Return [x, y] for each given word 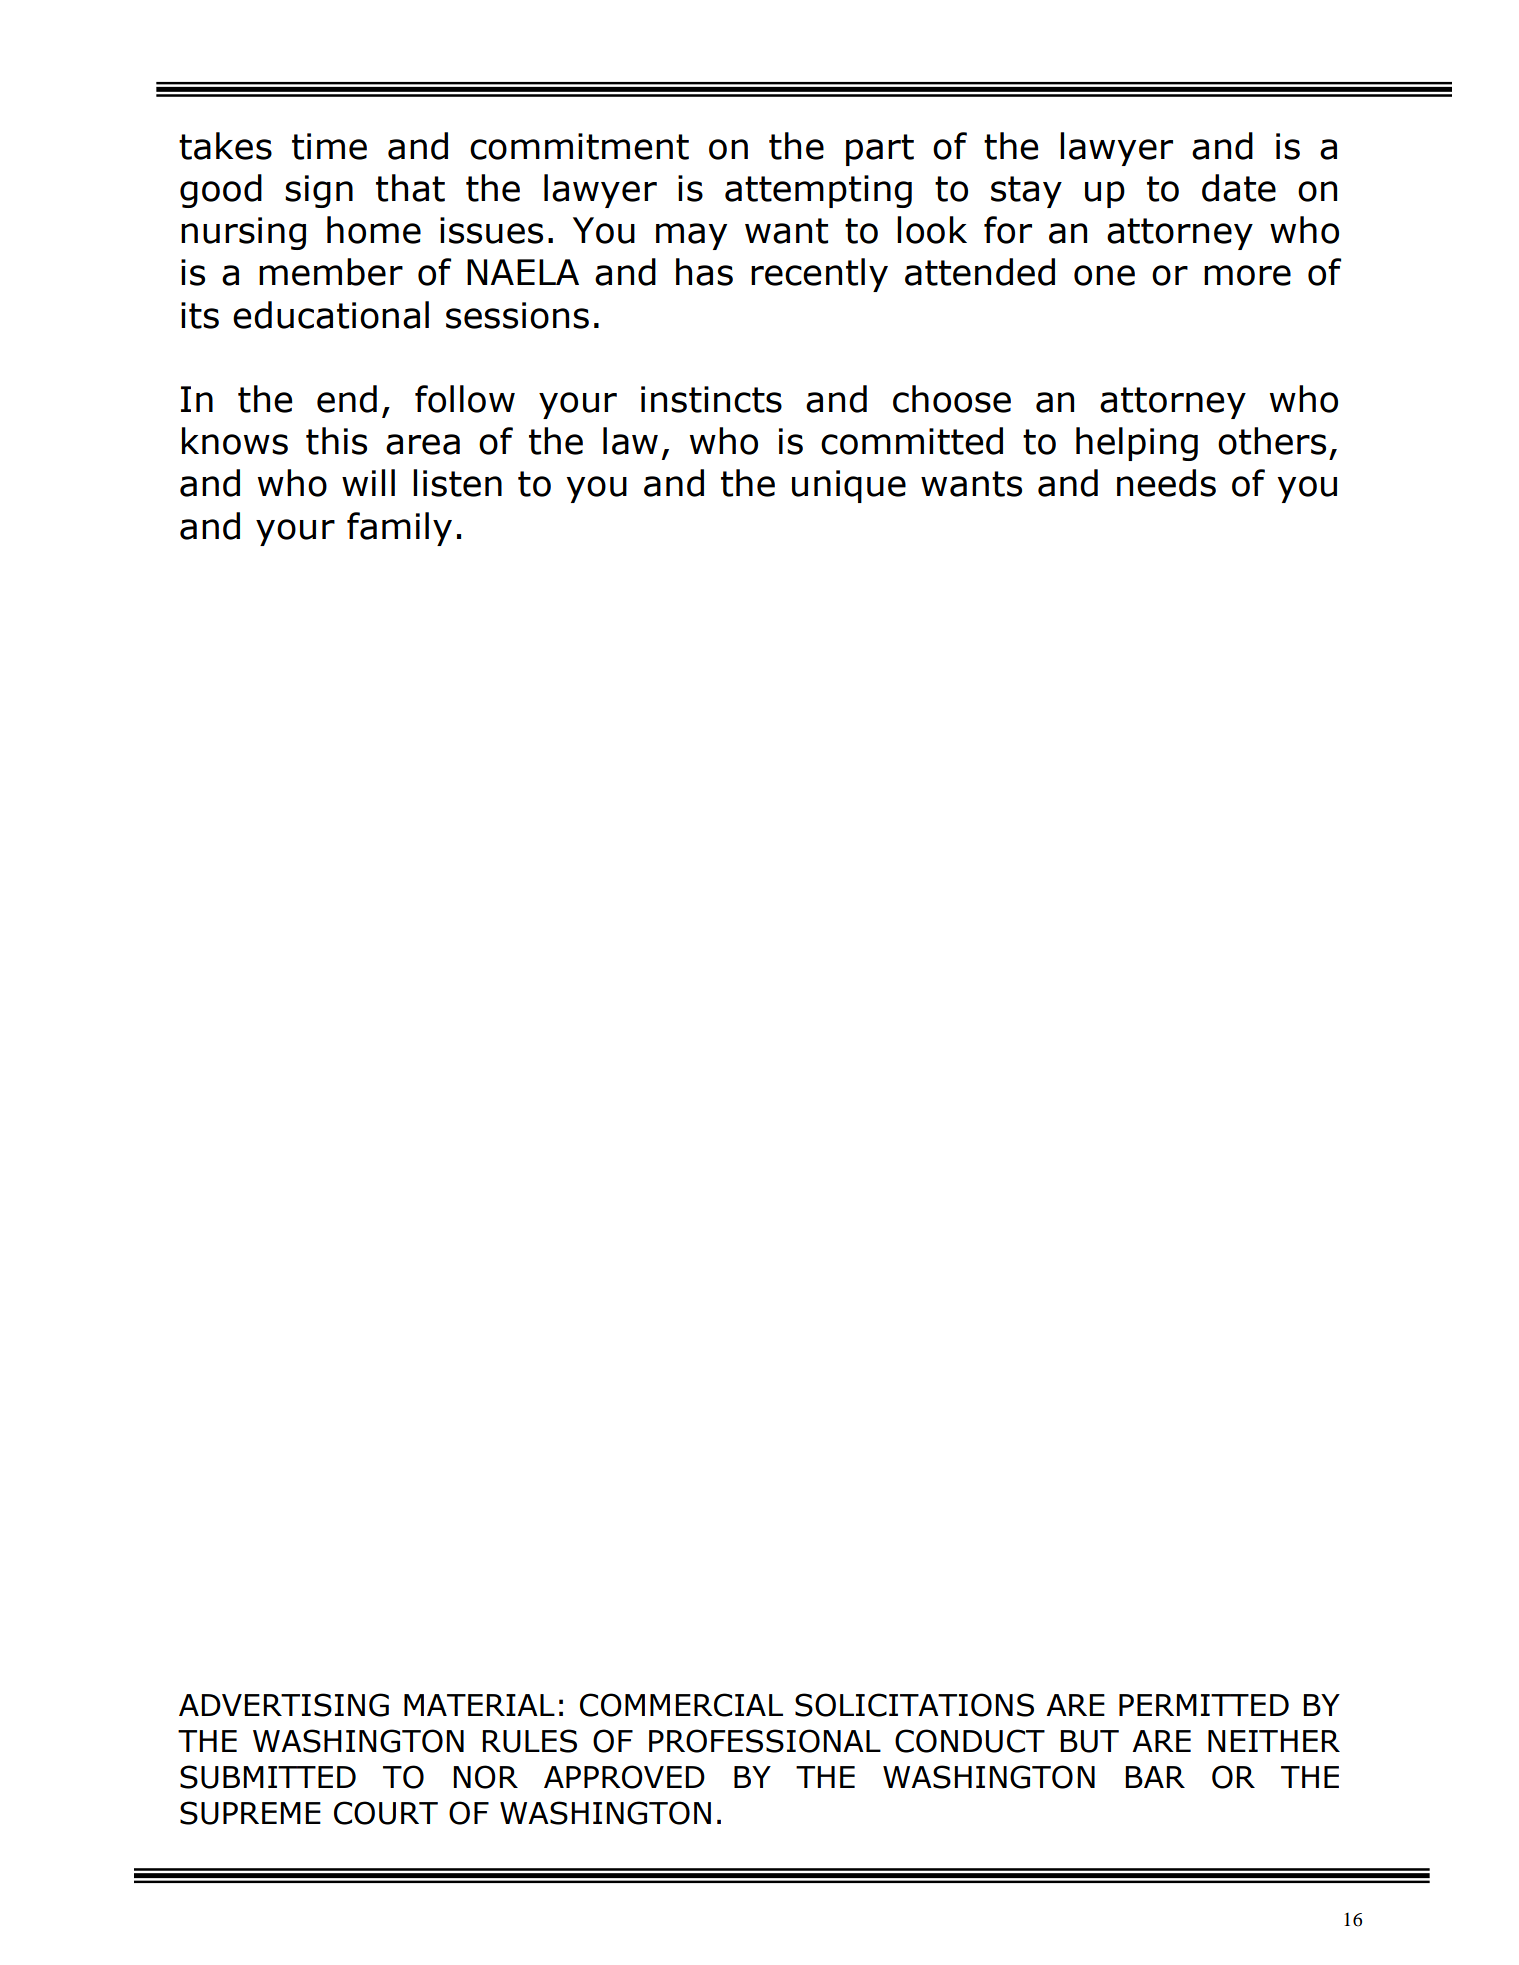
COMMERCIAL [681, 1705]
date [1239, 188]
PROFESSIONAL [765, 1741]
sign [319, 191]
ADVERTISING [284, 1705]
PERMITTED [1204, 1705]
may [691, 236]
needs [1166, 483]
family [399, 529]
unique [849, 486]
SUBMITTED [268, 1777]
